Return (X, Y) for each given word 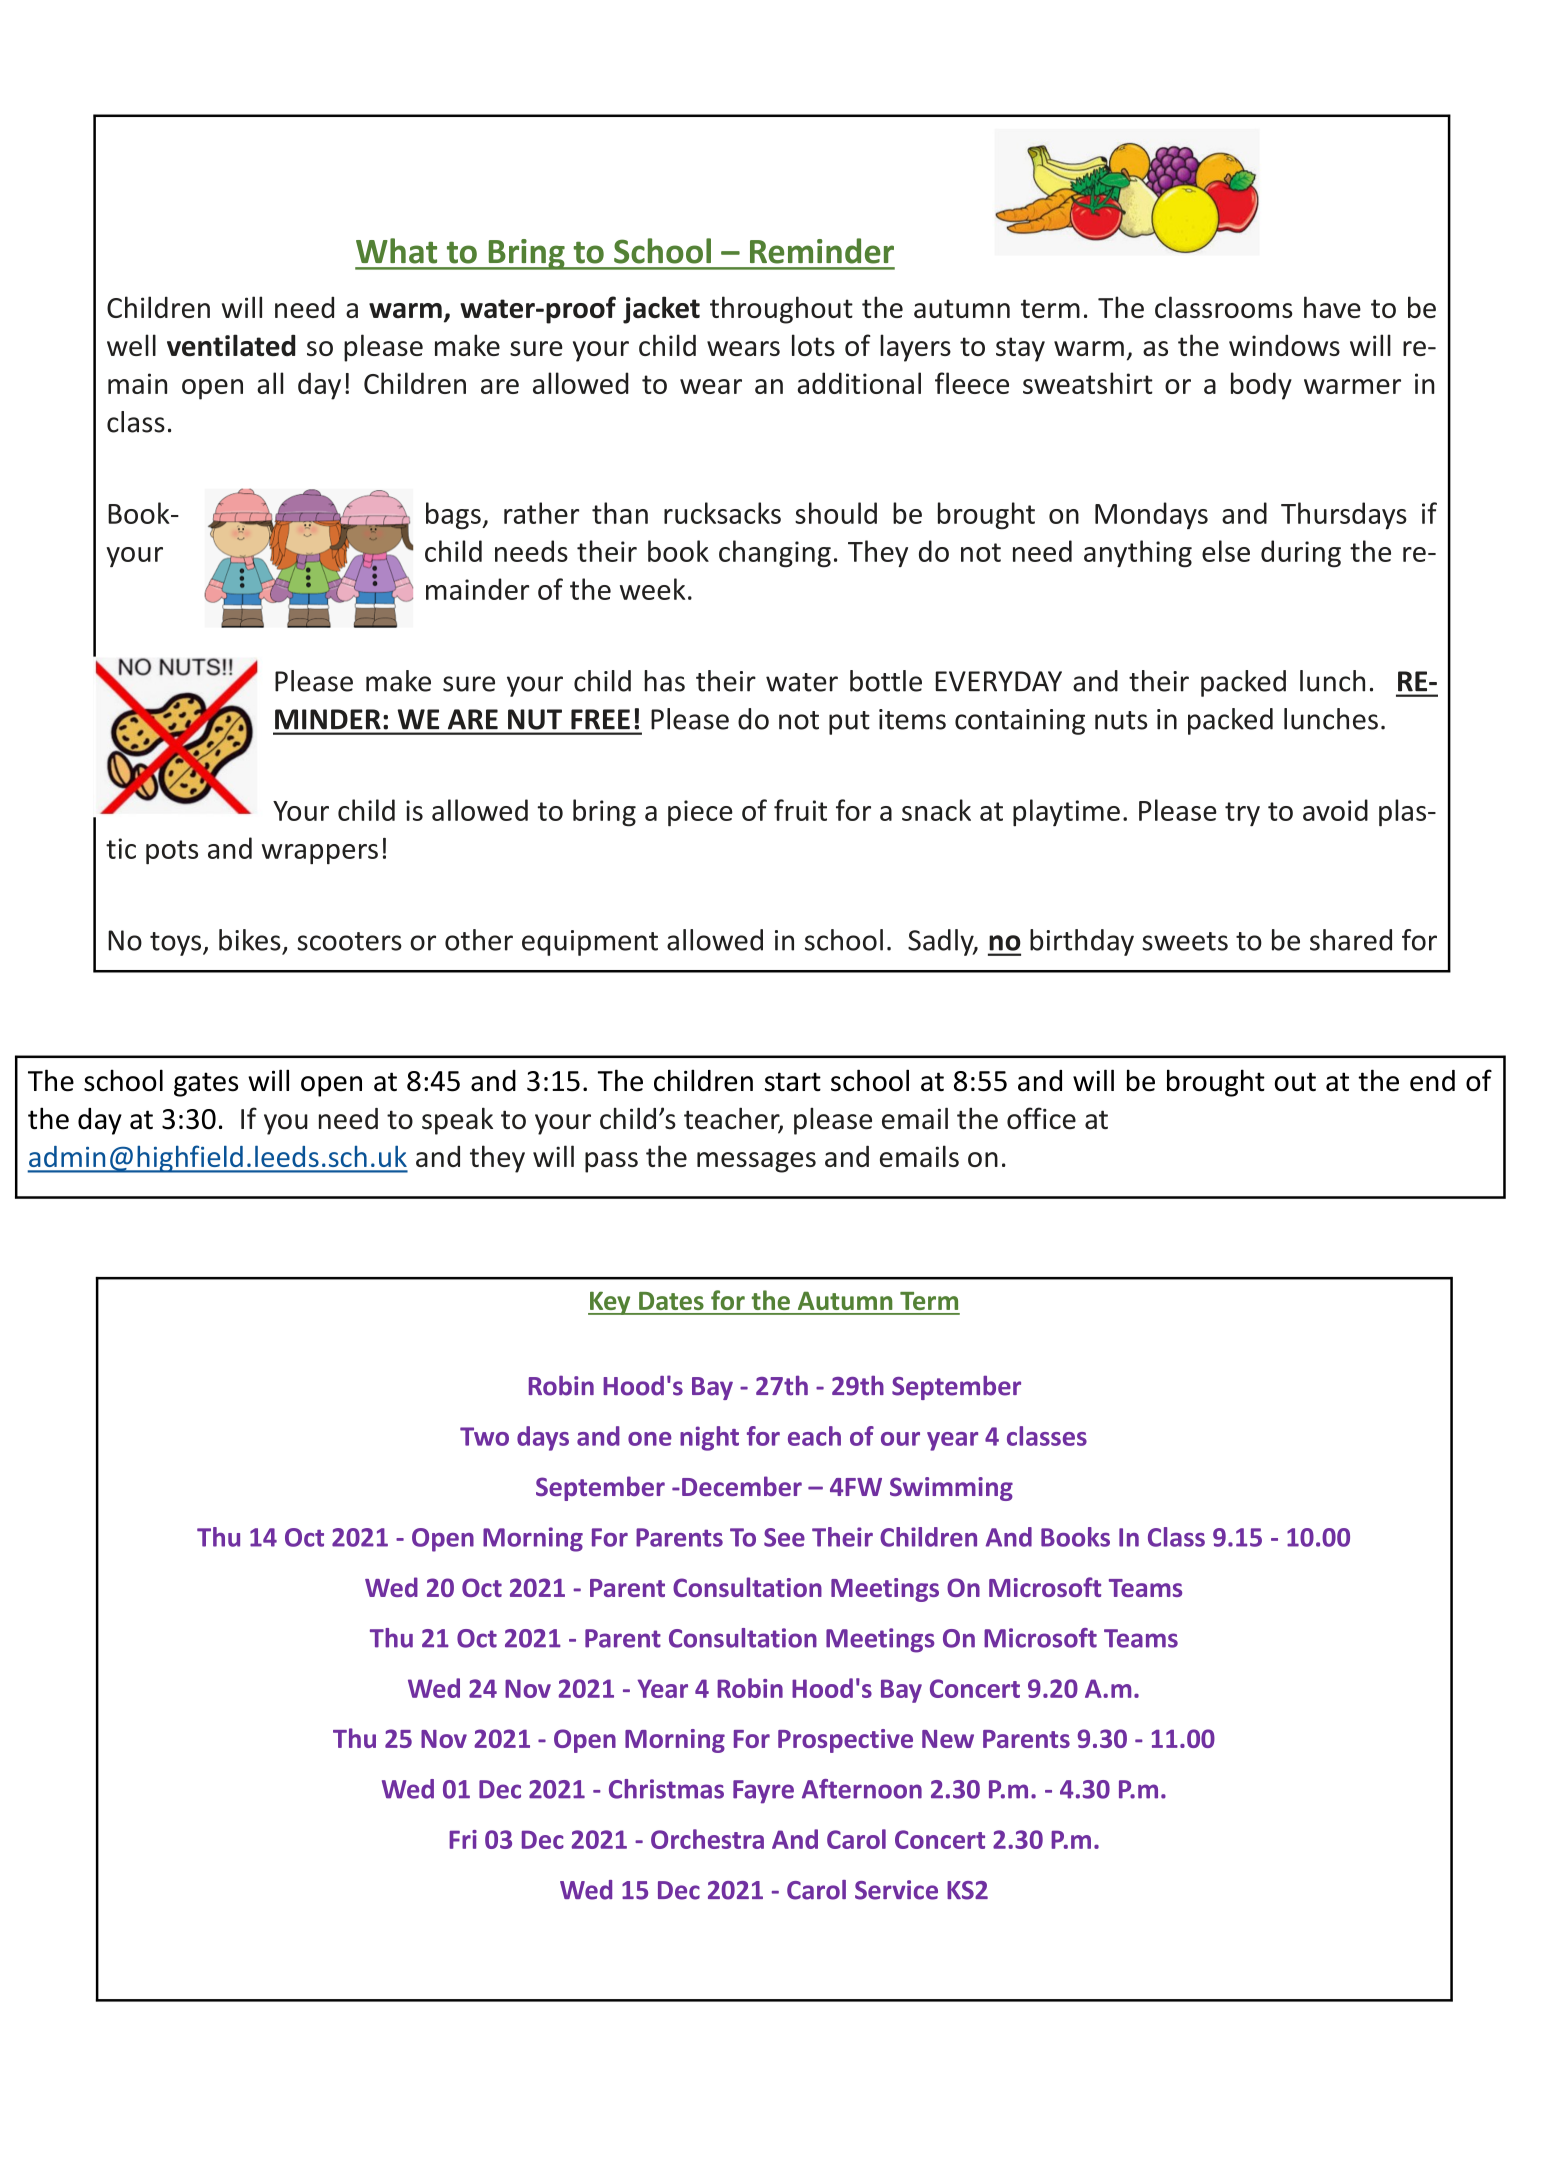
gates (206, 1084)
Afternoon (862, 1789)
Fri (463, 1839)
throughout (781, 310)
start (793, 1082)
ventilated (231, 345)
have (1332, 307)
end (1432, 1081)
